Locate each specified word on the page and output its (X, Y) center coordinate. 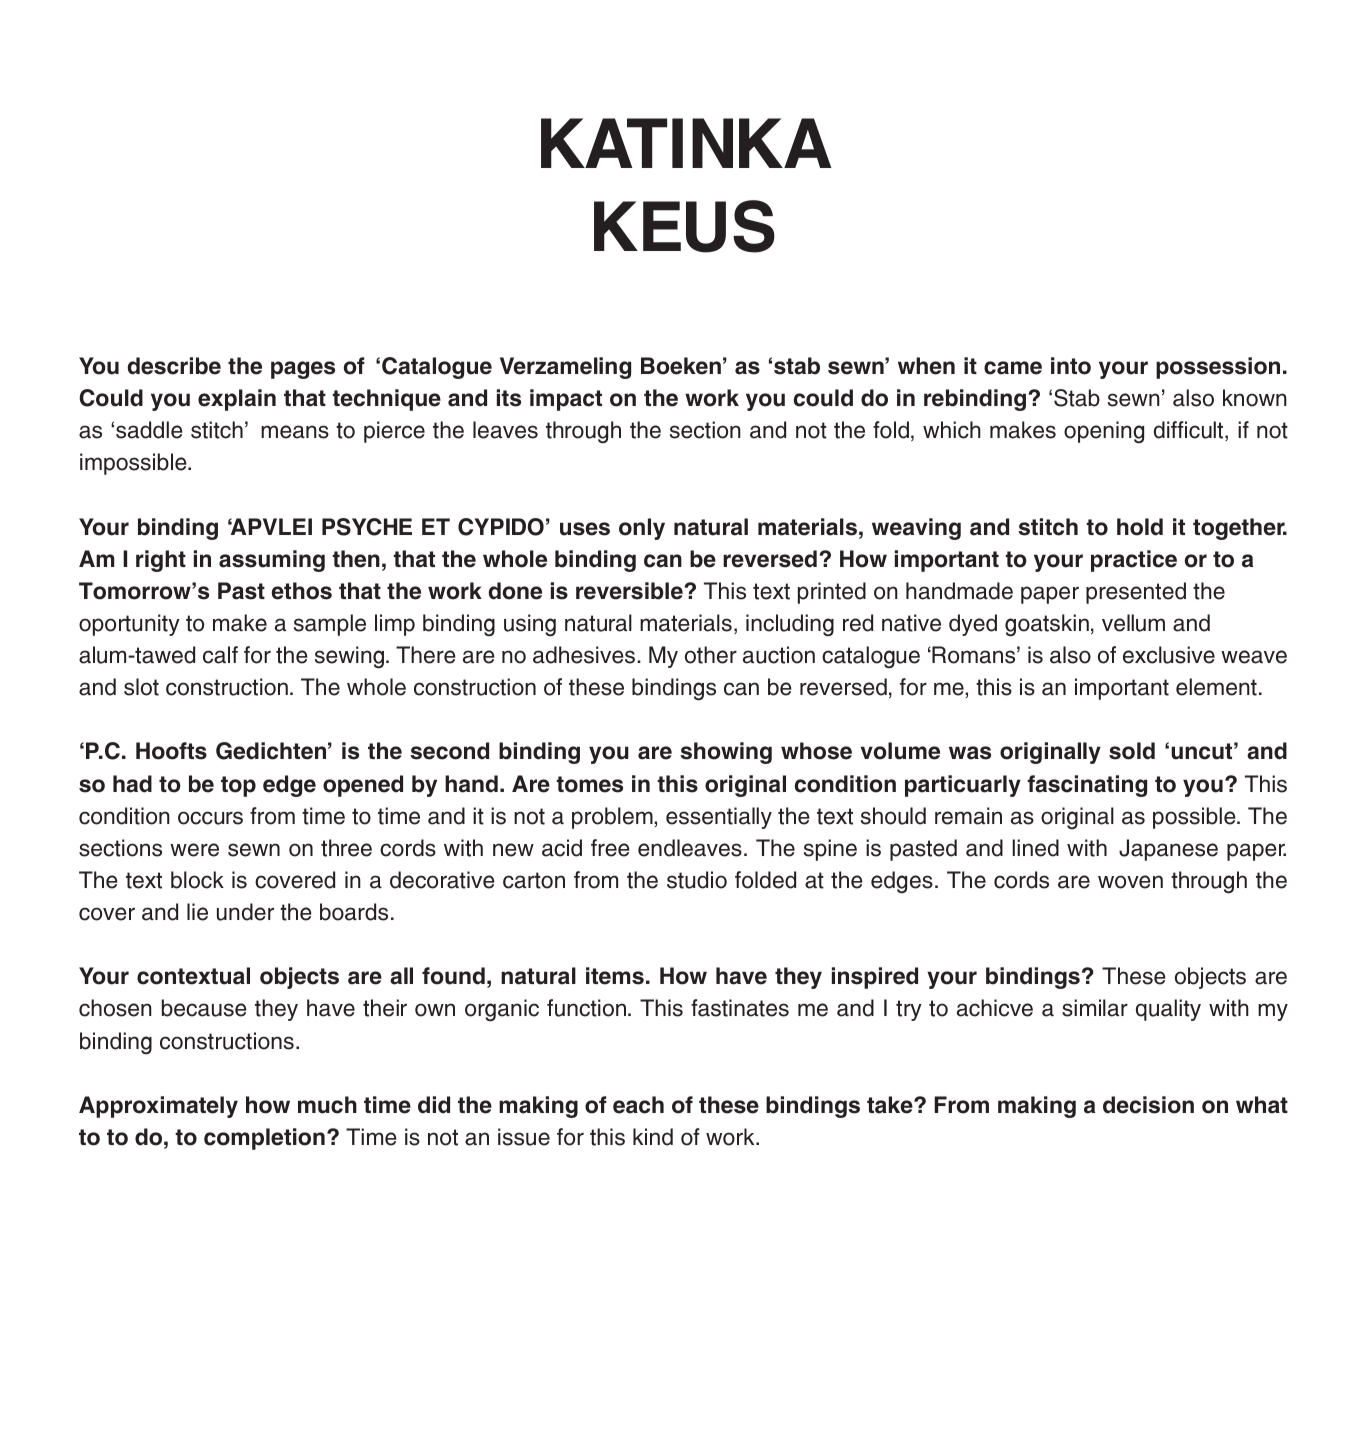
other (711, 655)
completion (264, 1139)
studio (697, 880)
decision (1148, 1105)
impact (566, 400)
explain (237, 400)
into (1071, 366)
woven (1130, 882)
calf (220, 655)
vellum (1133, 623)
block (197, 880)
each (638, 1105)
